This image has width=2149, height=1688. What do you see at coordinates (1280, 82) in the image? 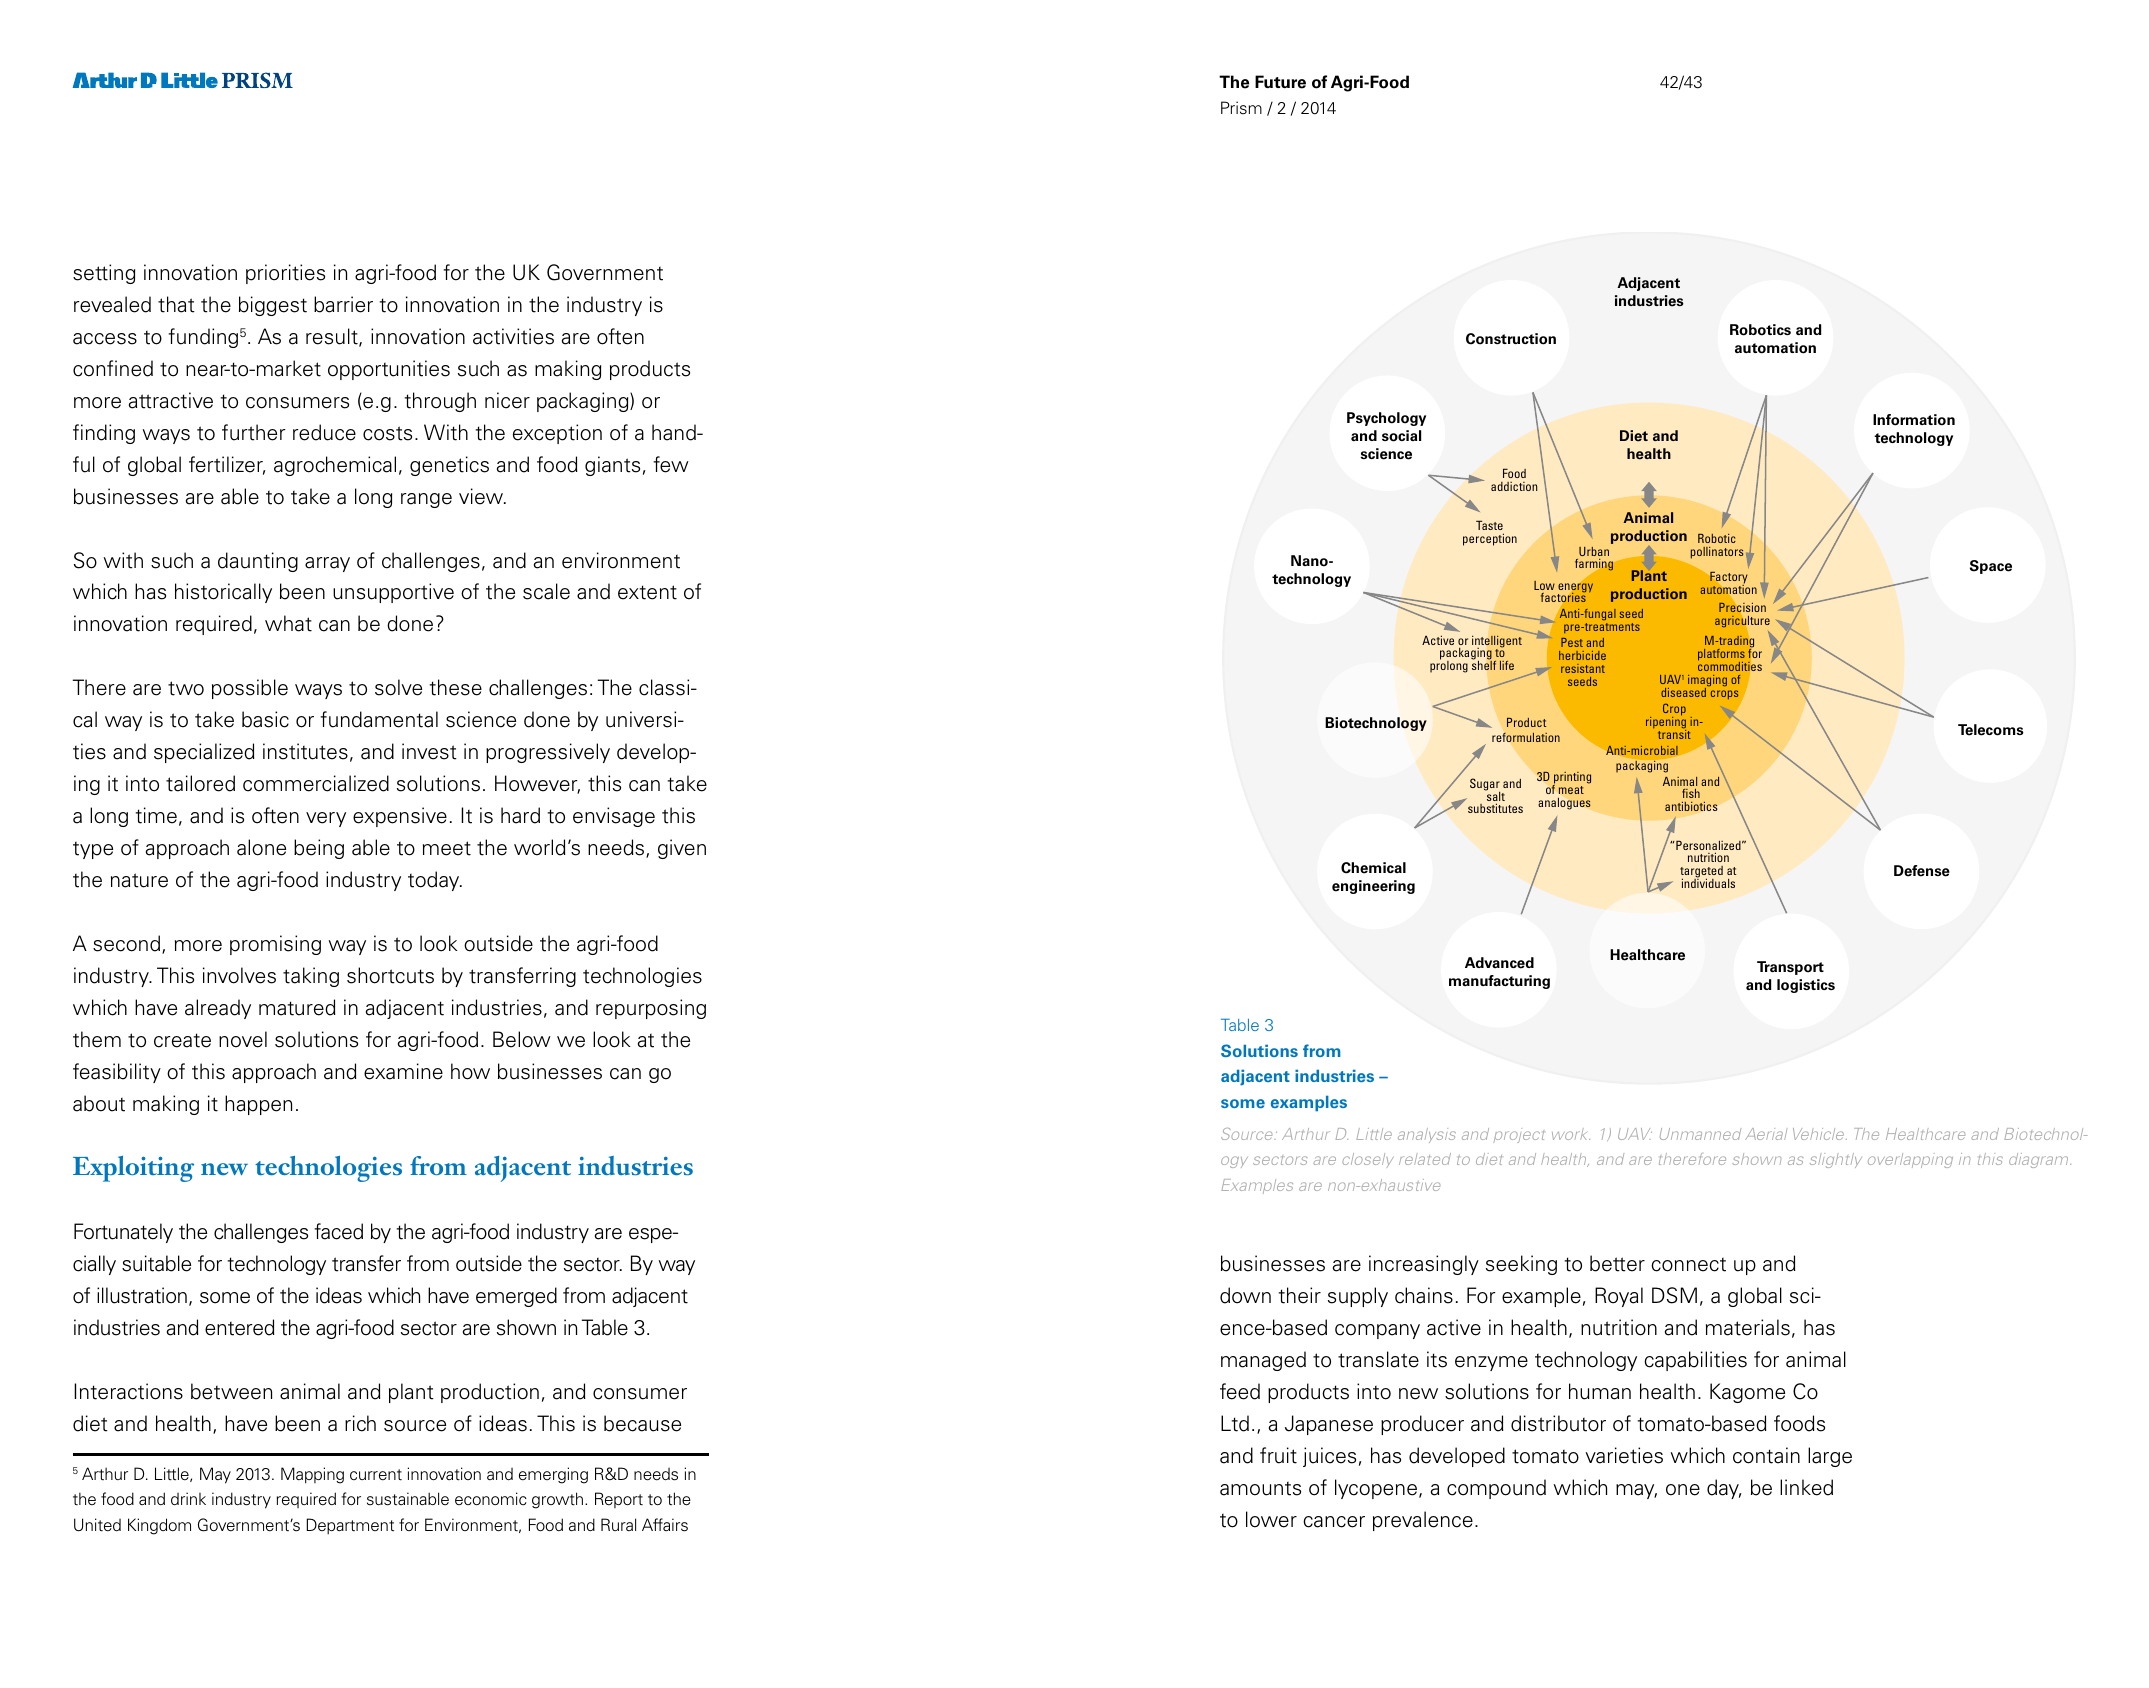
I see `Future` at bounding box center [1280, 82].
